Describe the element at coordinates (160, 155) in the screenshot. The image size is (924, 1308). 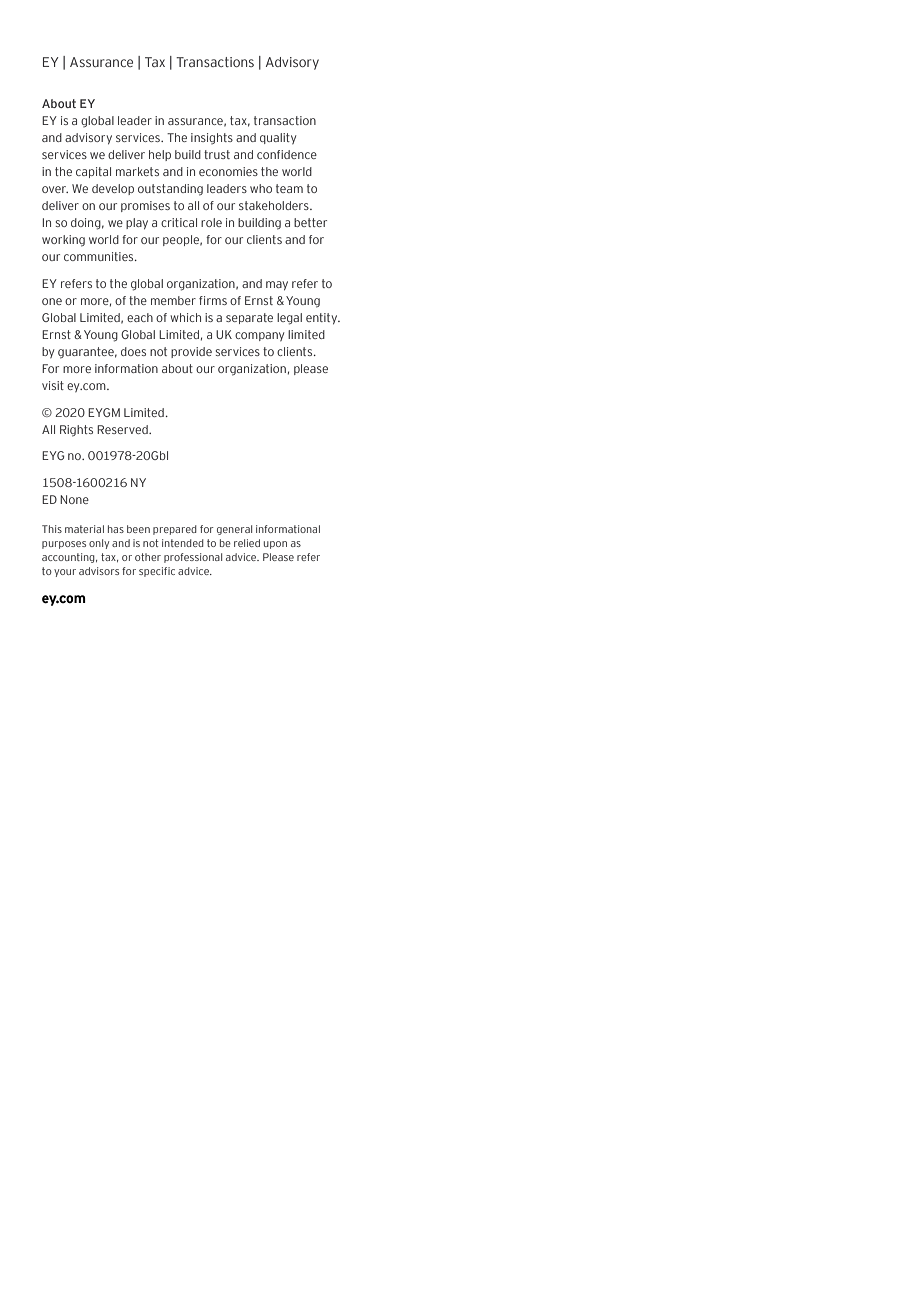
I see `help` at that location.
